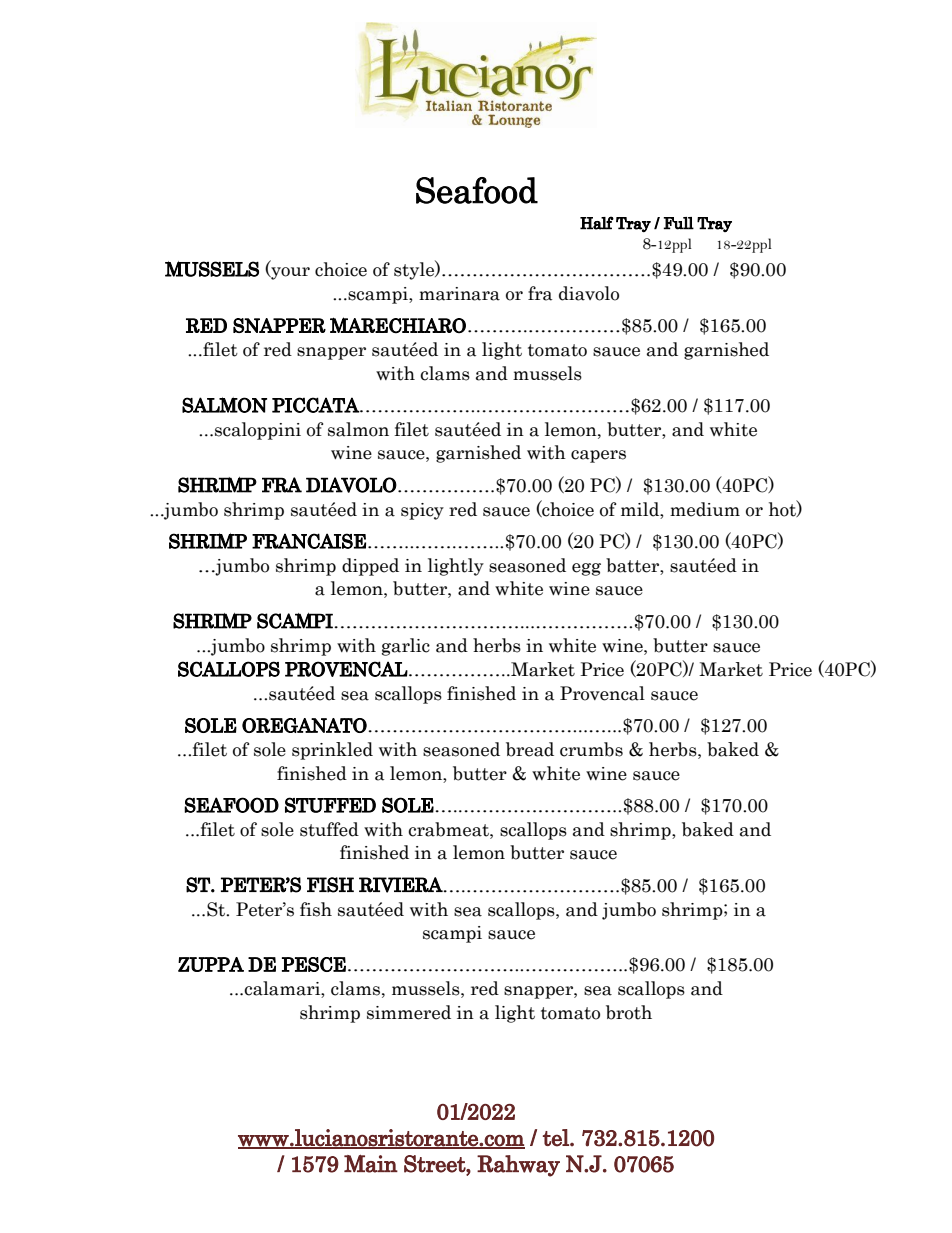 This screenshot has width=952, height=1233. What do you see at coordinates (598, 456) in the screenshot?
I see `capers` at bounding box center [598, 456].
